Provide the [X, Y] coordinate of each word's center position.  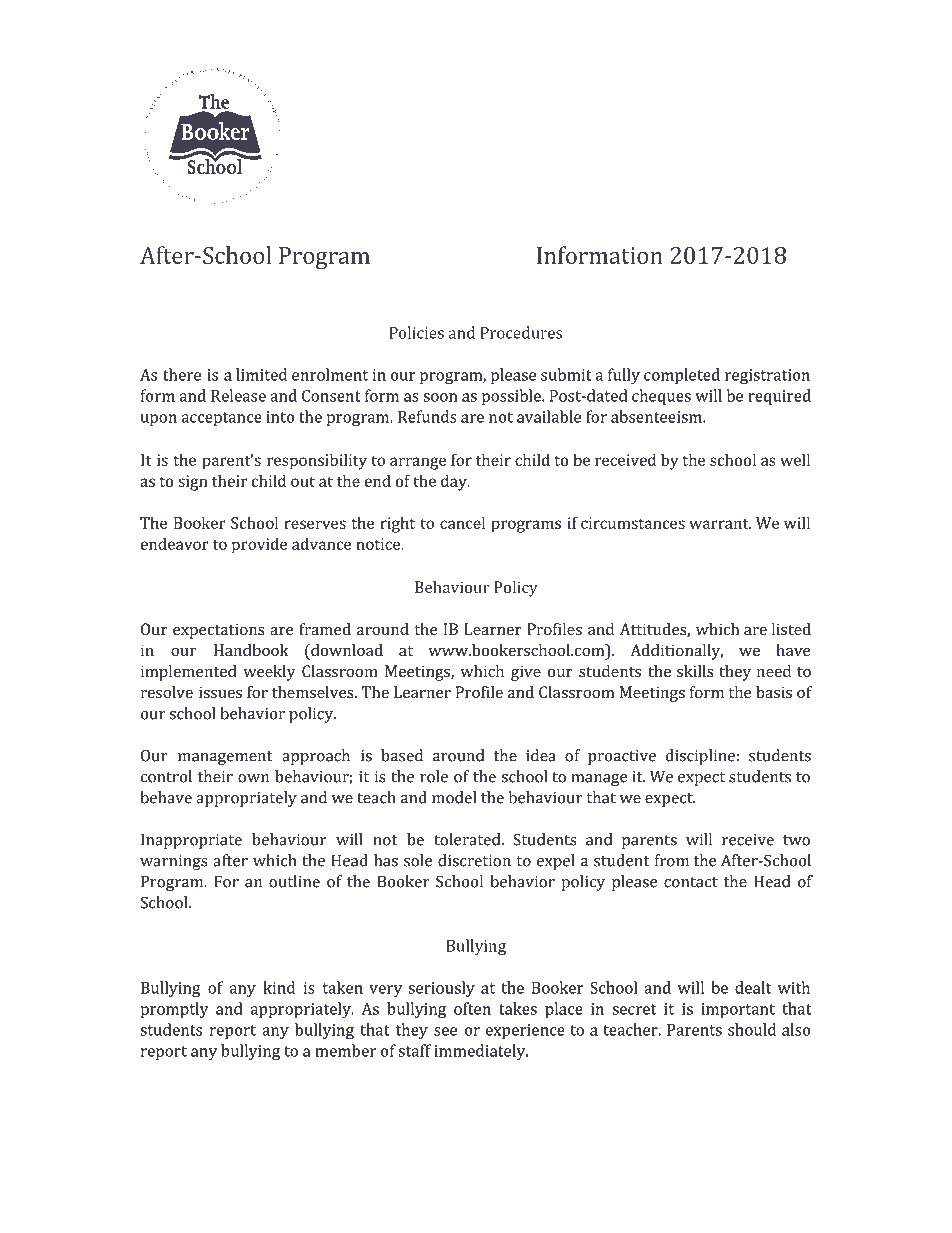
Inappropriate [191, 841]
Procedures [521, 332]
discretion [474, 860]
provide [259, 545]
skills [695, 671]
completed [682, 376]
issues [220, 692]
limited [261, 374]
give [526, 673]
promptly [174, 1010]
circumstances [633, 523]
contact [691, 882]
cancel [462, 522]
